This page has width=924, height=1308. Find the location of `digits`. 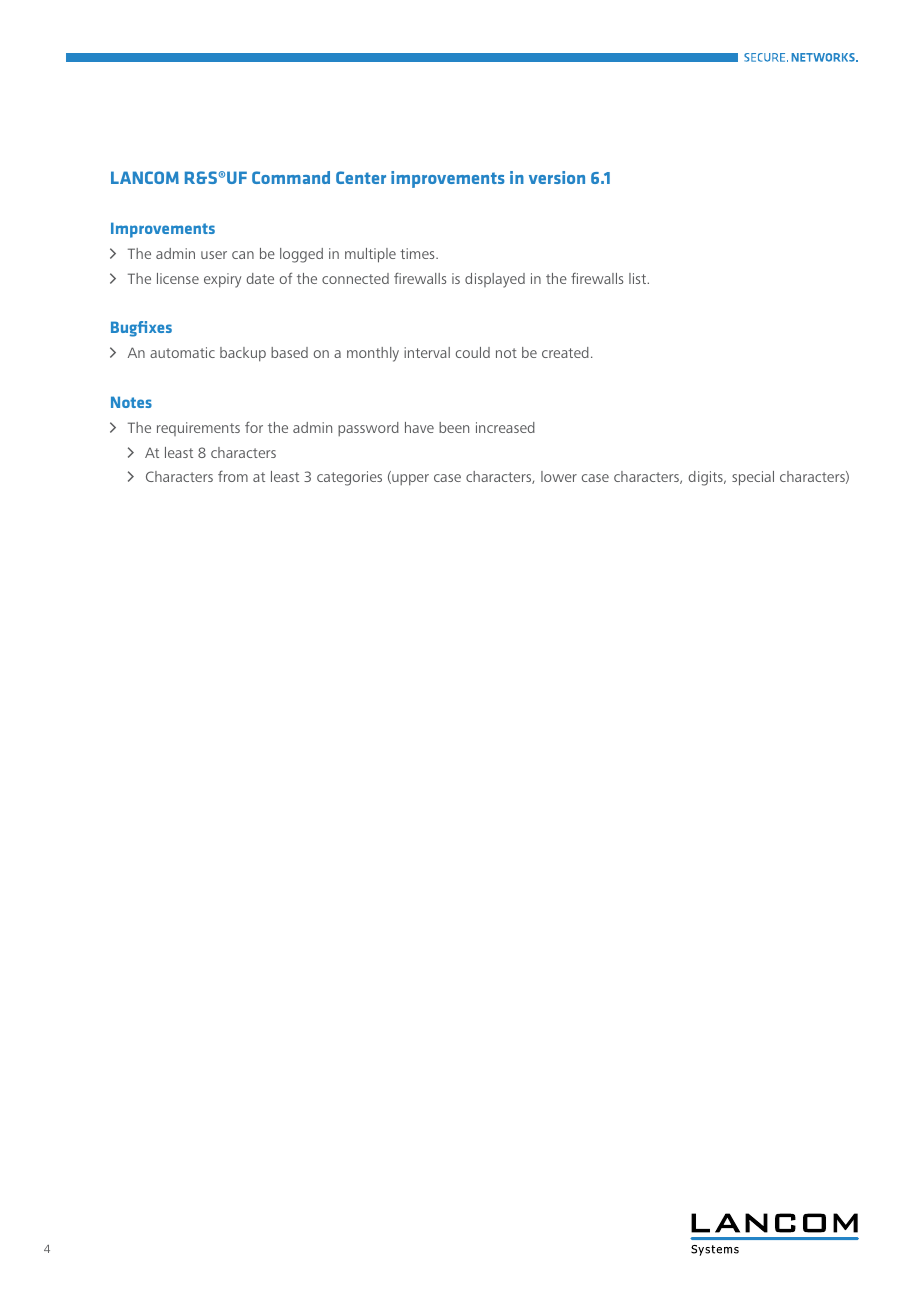

digits is located at coordinates (707, 478).
